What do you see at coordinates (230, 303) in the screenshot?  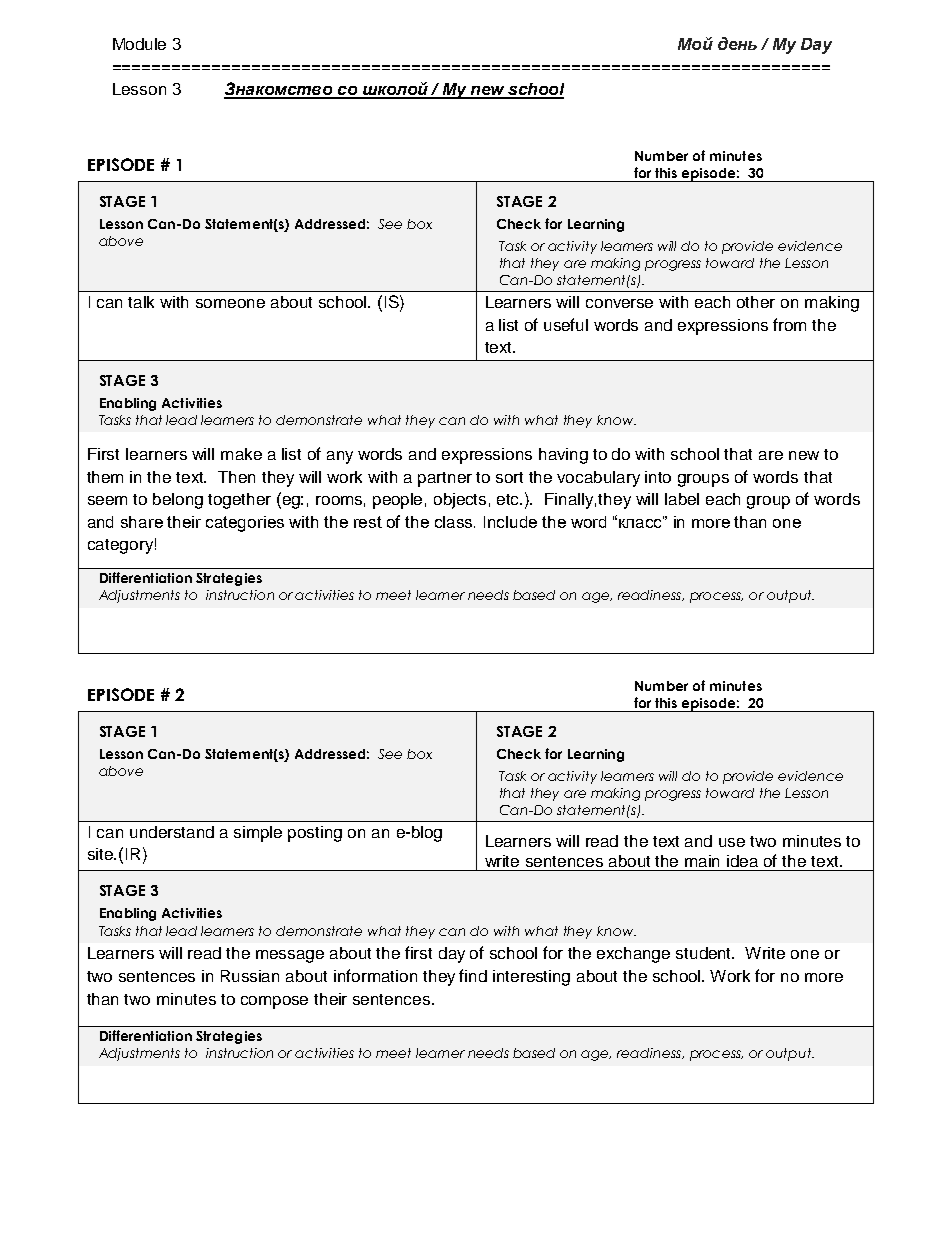 I see `someone` at bounding box center [230, 303].
